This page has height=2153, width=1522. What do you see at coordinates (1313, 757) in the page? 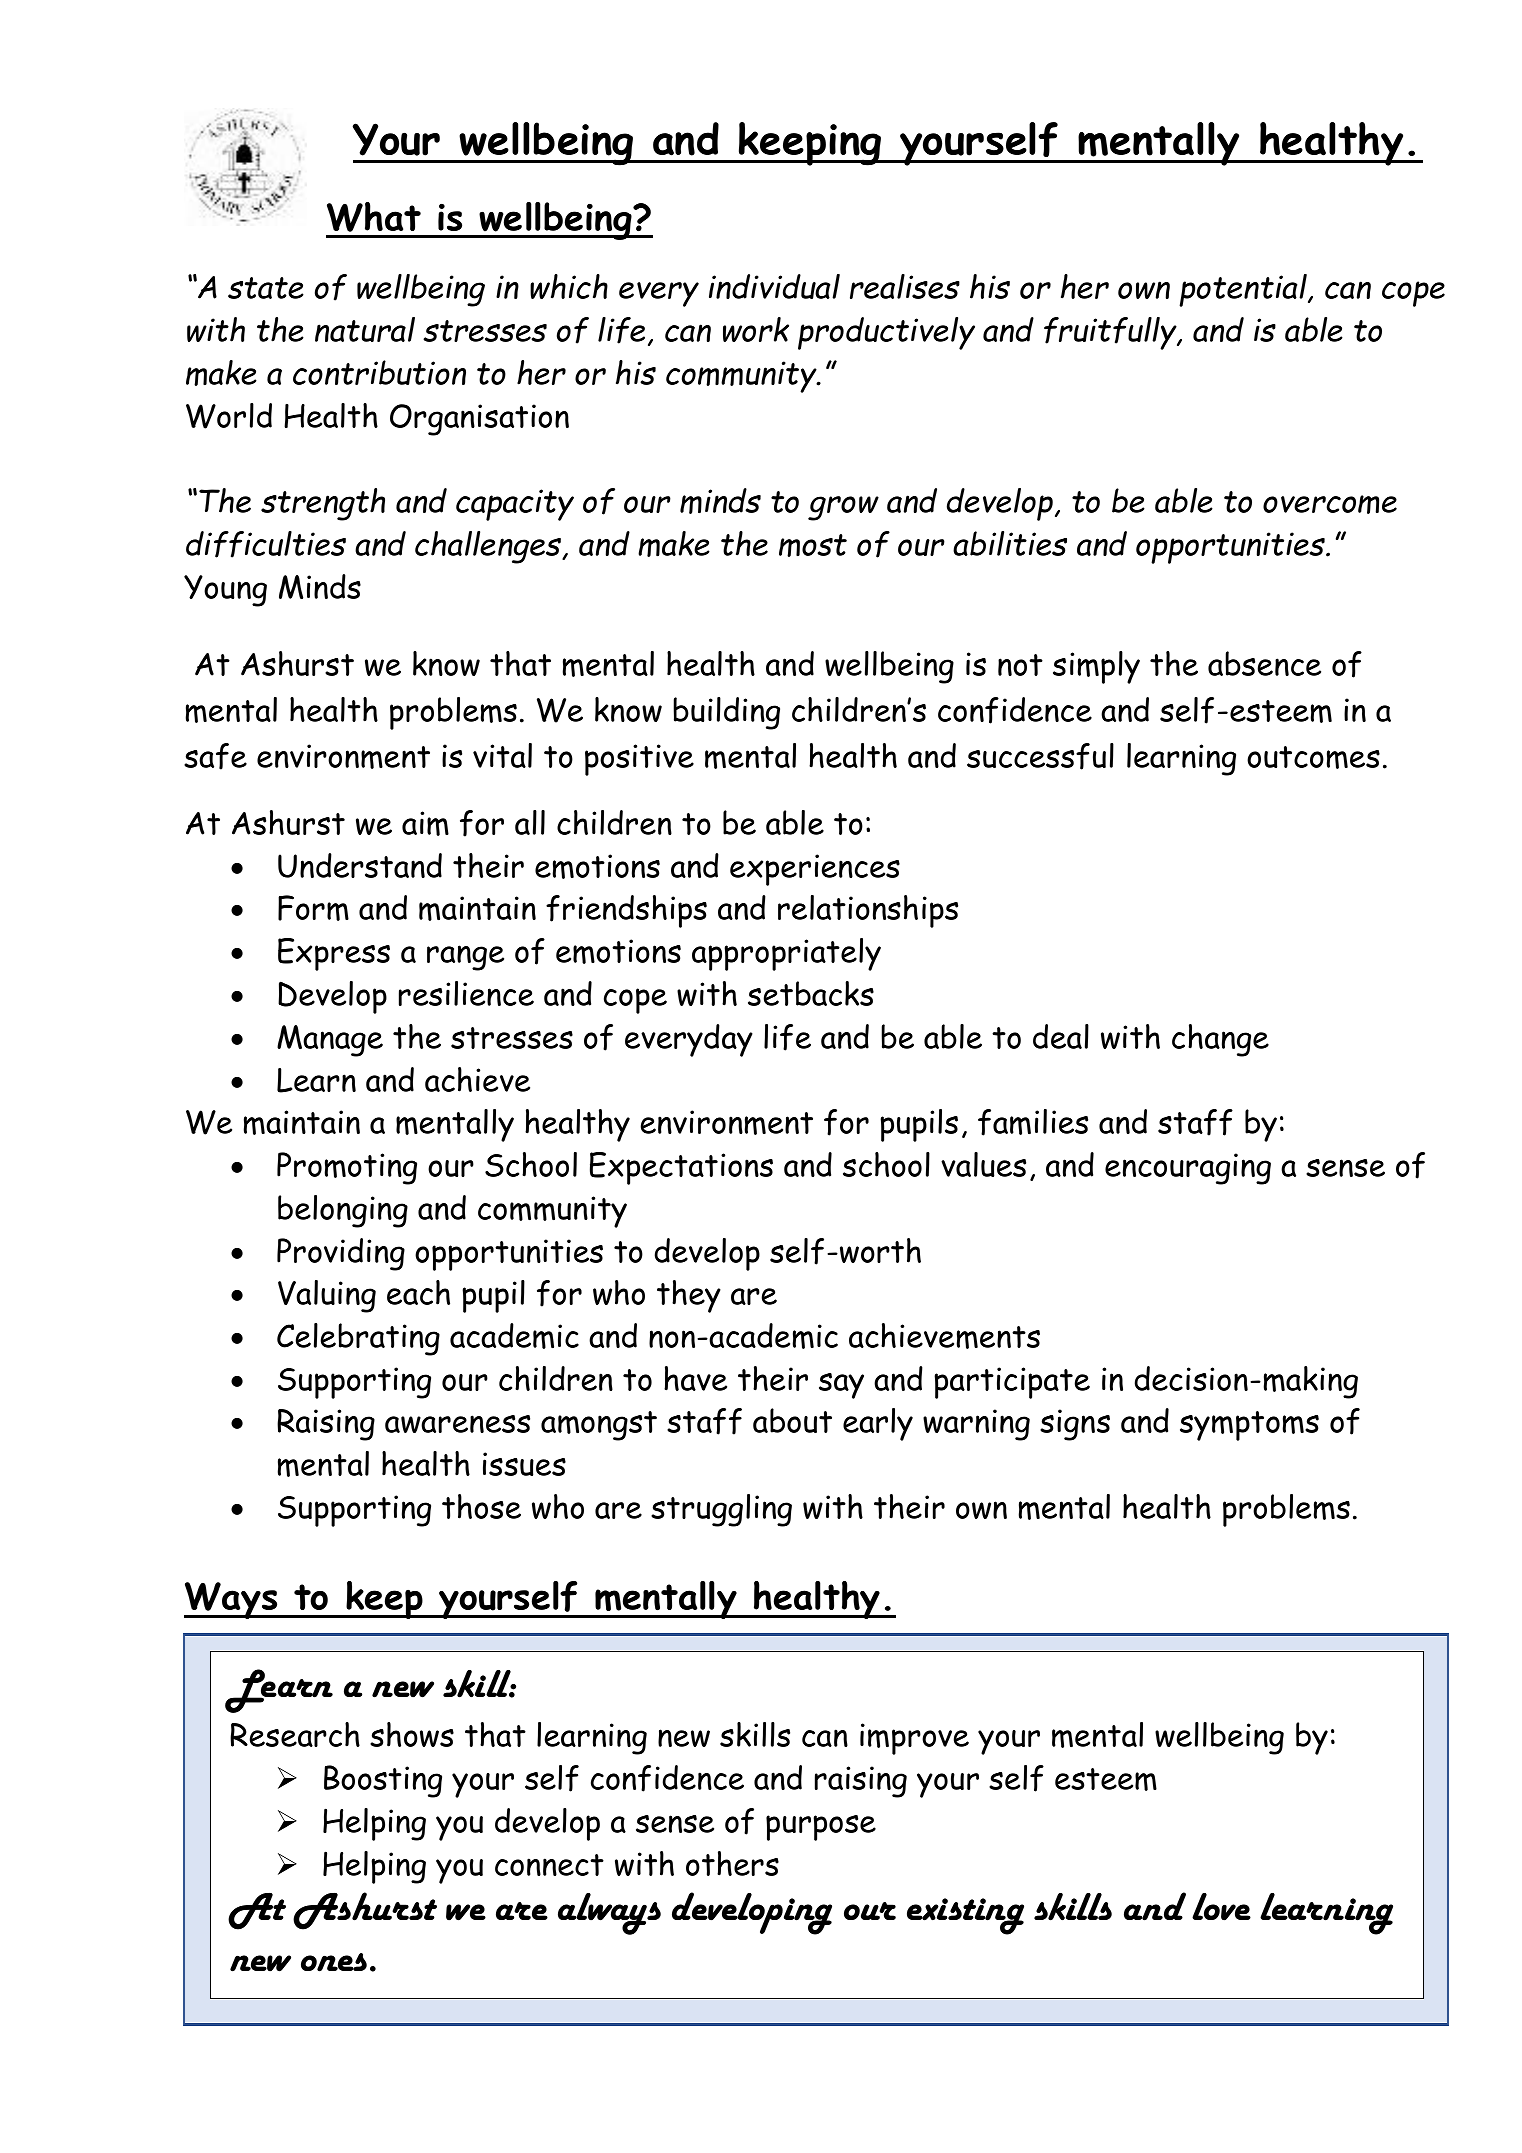
I see `outcomes` at bounding box center [1313, 757].
